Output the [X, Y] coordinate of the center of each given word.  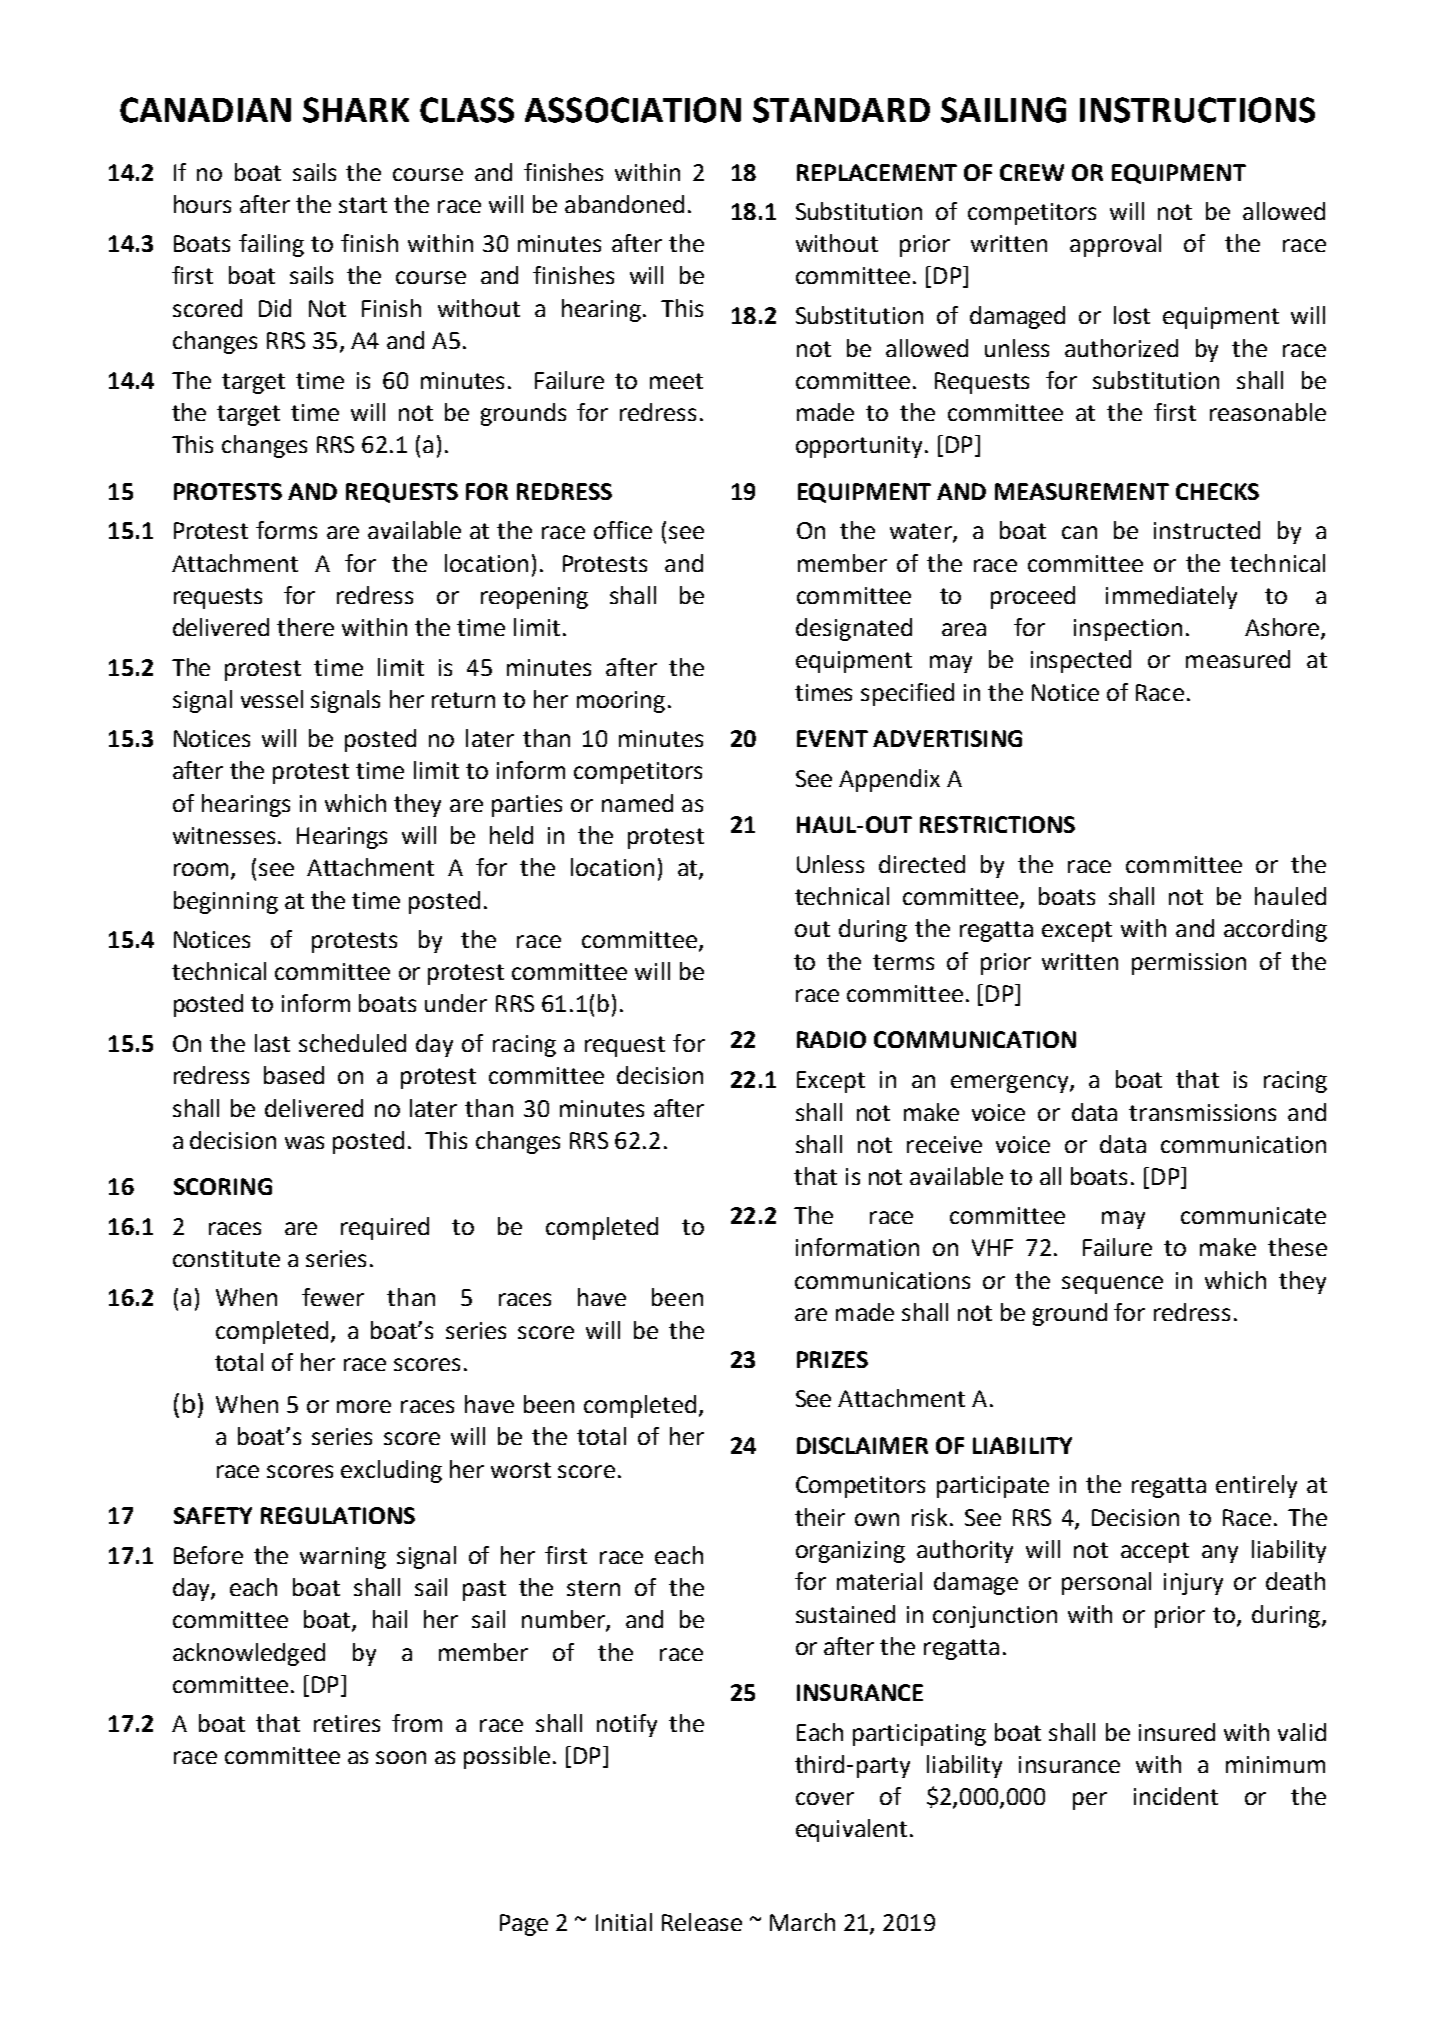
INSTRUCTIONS [1197, 110]
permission [1189, 964]
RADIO [831, 1039]
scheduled [352, 1043]
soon [401, 1757]
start [363, 205]
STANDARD [841, 110]
